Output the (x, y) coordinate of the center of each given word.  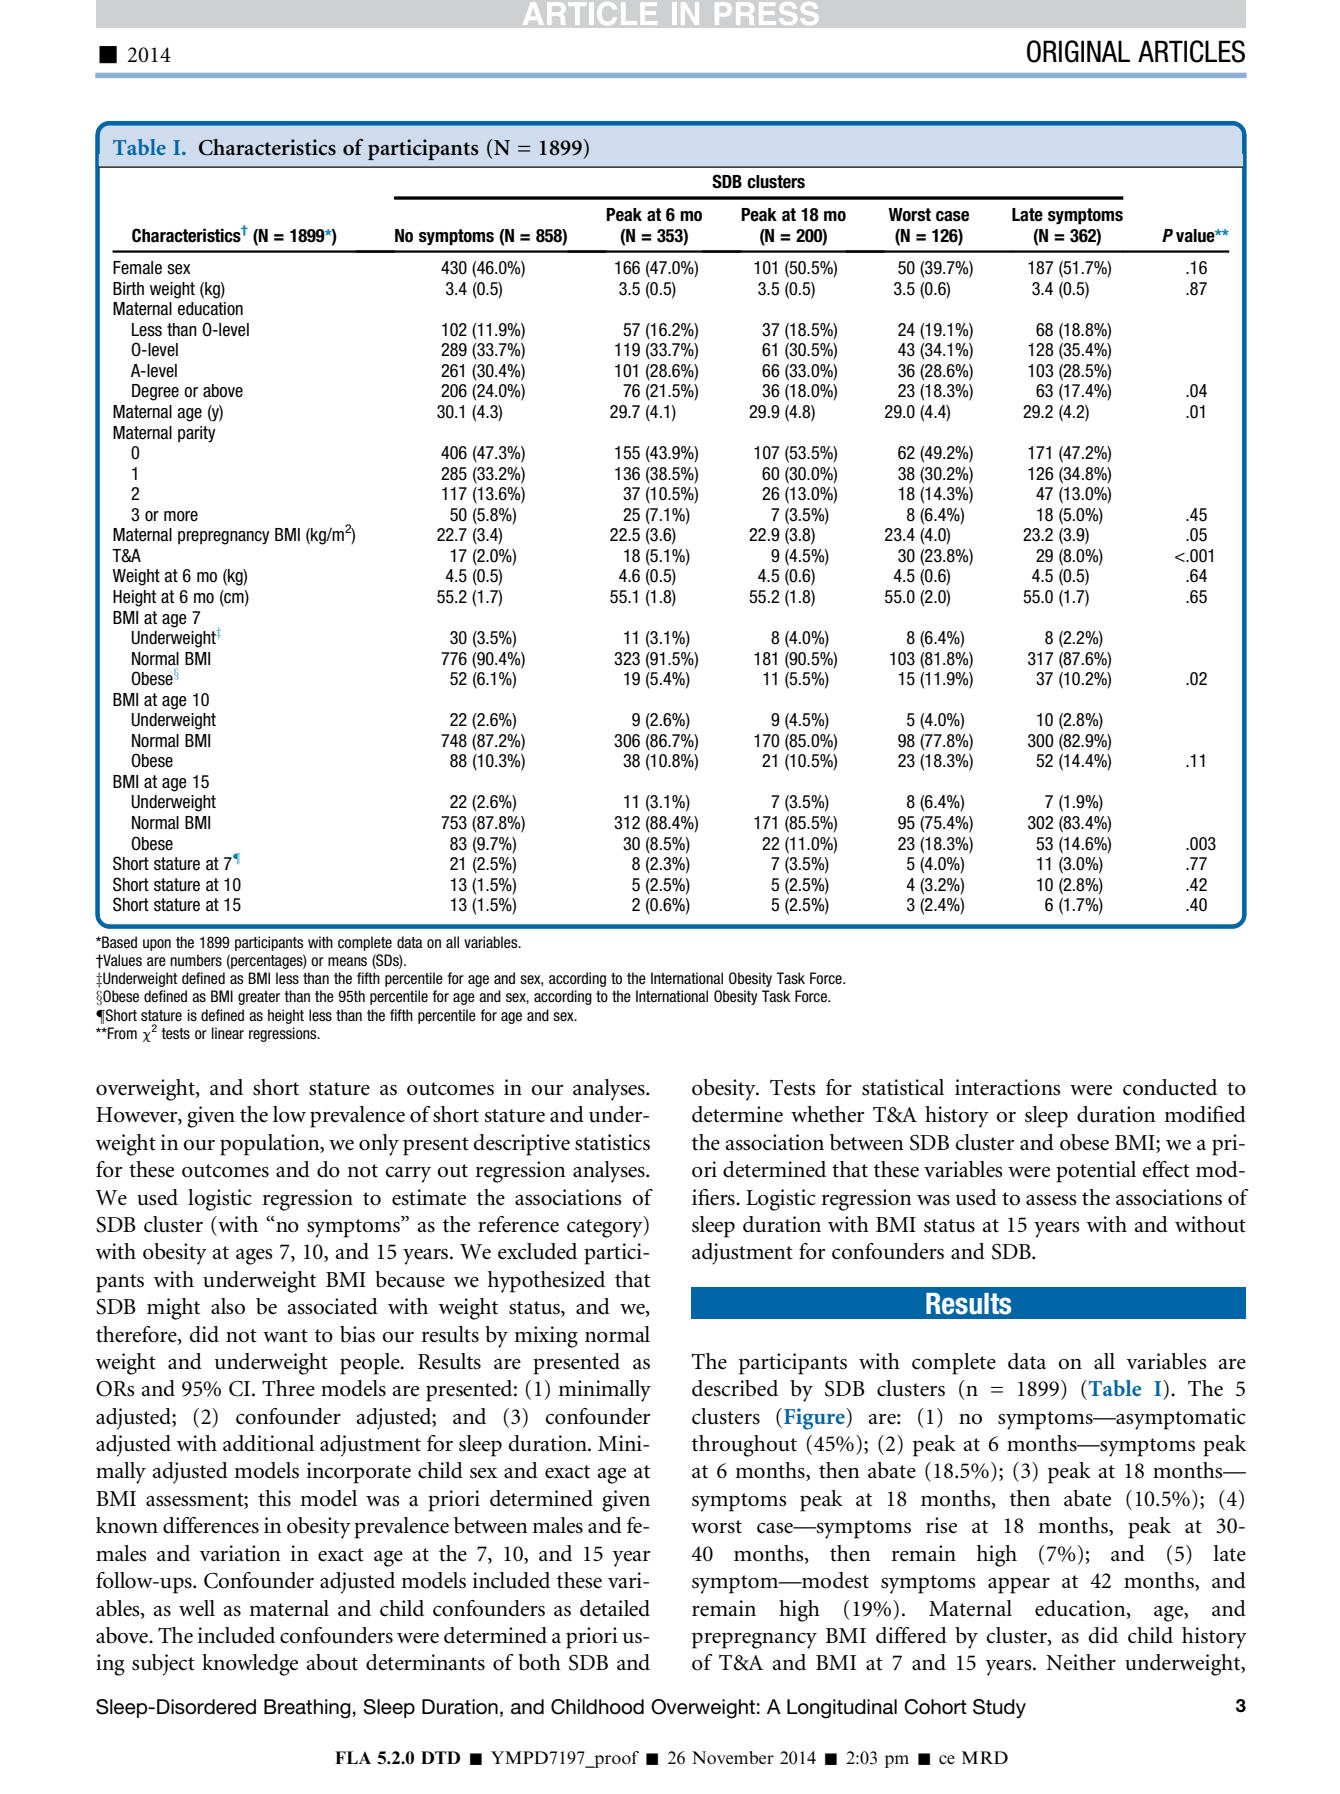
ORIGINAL (1078, 51)
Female (137, 268)
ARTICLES (1191, 51)
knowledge (250, 1665)
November (733, 1758)
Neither (1081, 1662)
